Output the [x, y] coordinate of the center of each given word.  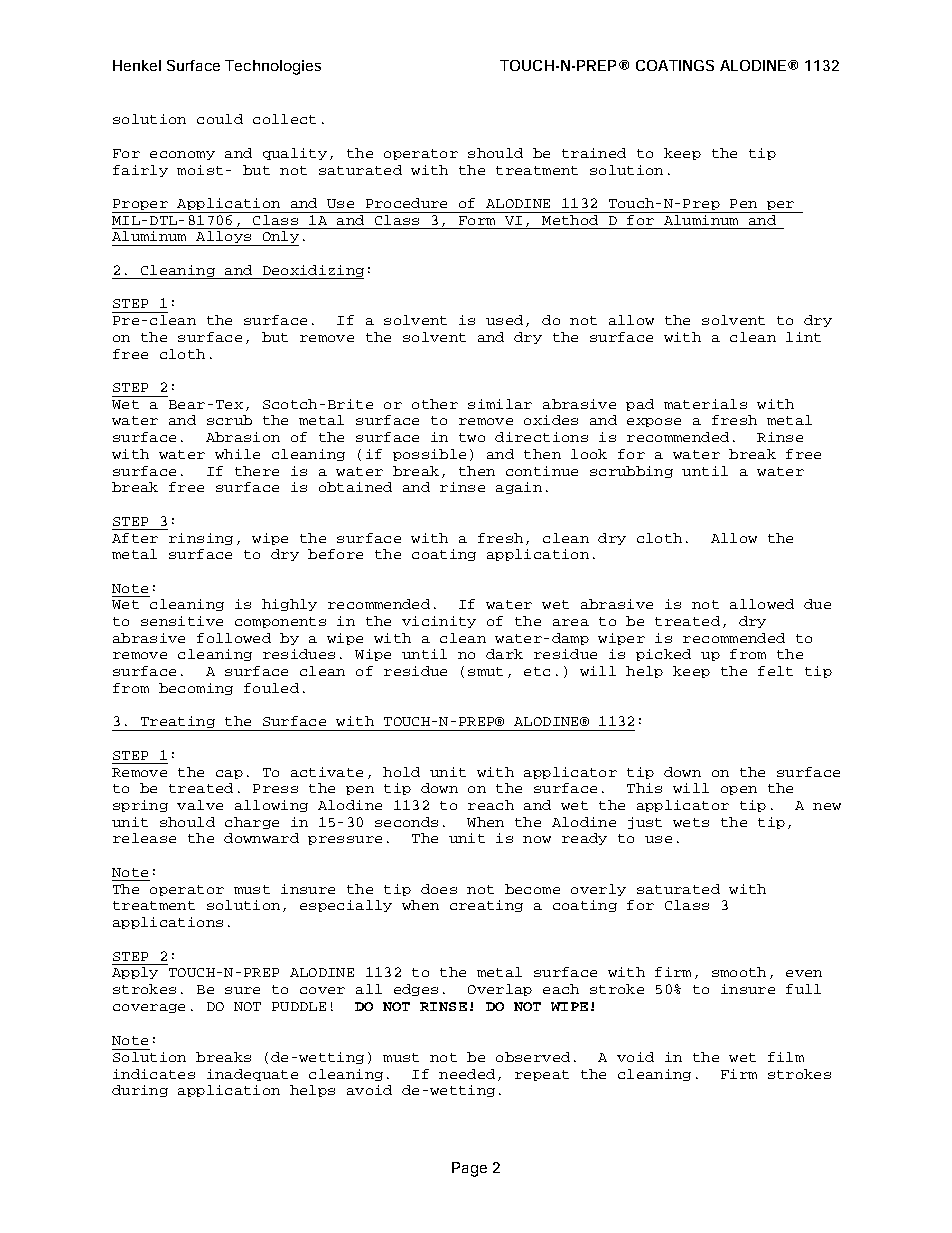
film [786, 1057]
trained [594, 153]
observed [533, 1057]
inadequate [252, 1075]
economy [182, 155]
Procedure [406, 203]
